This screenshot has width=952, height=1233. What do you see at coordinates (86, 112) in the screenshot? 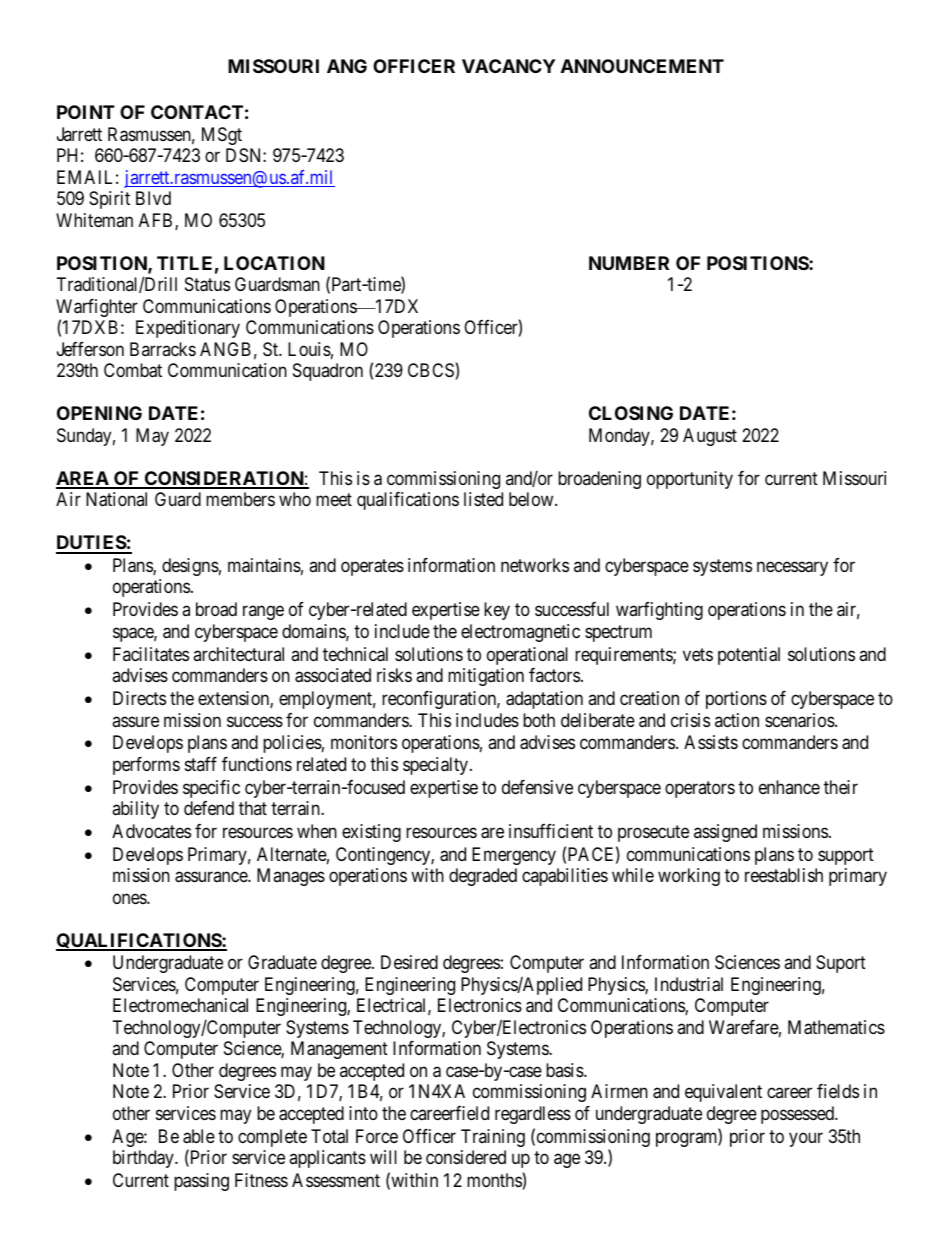
I see `POINT` at bounding box center [86, 112].
